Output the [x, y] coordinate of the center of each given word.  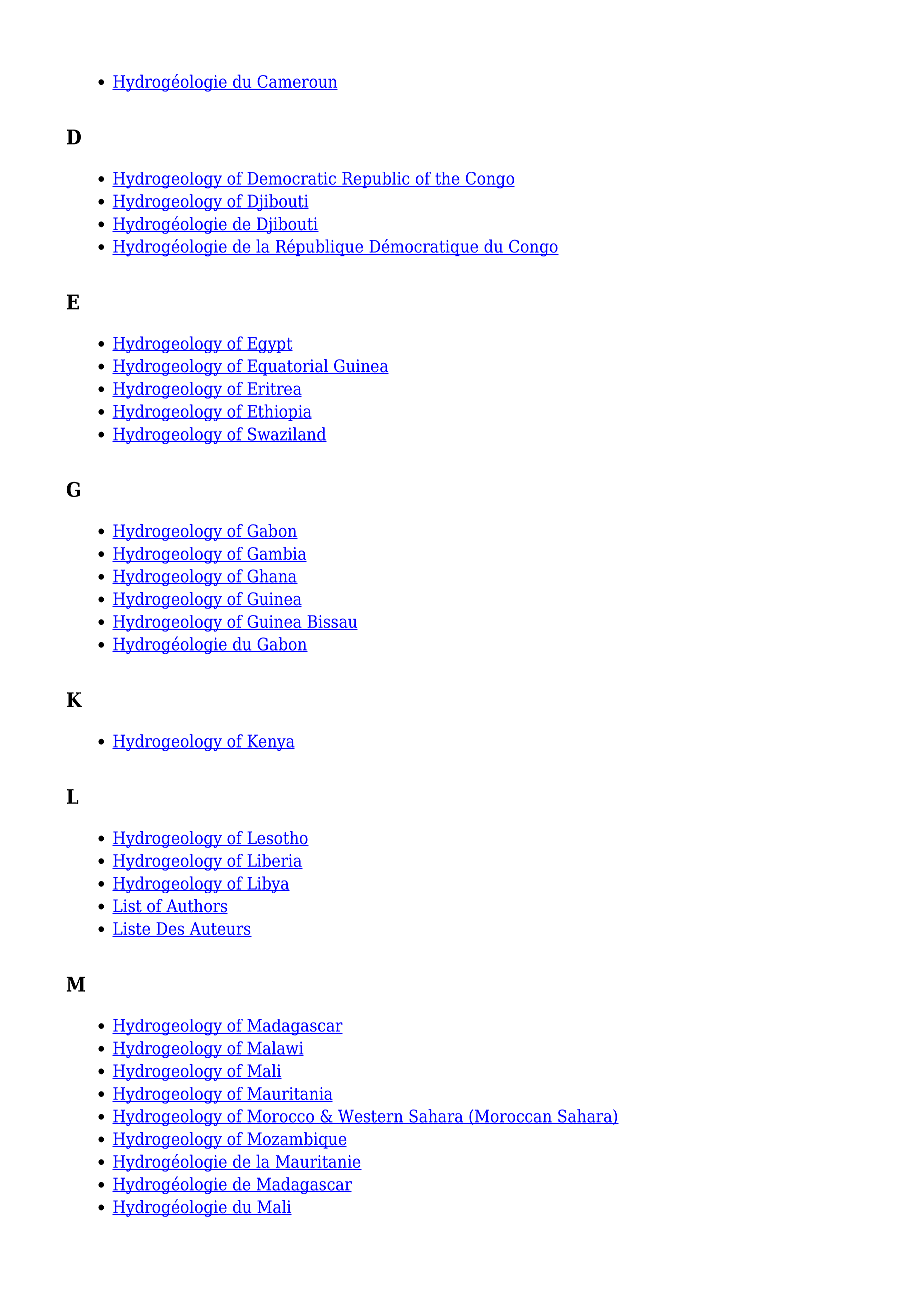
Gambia [276, 554]
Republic [376, 180]
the [447, 179]
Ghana [271, 576]
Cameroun [296, 82]
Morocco [280, 1117]
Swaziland [286, 434]
